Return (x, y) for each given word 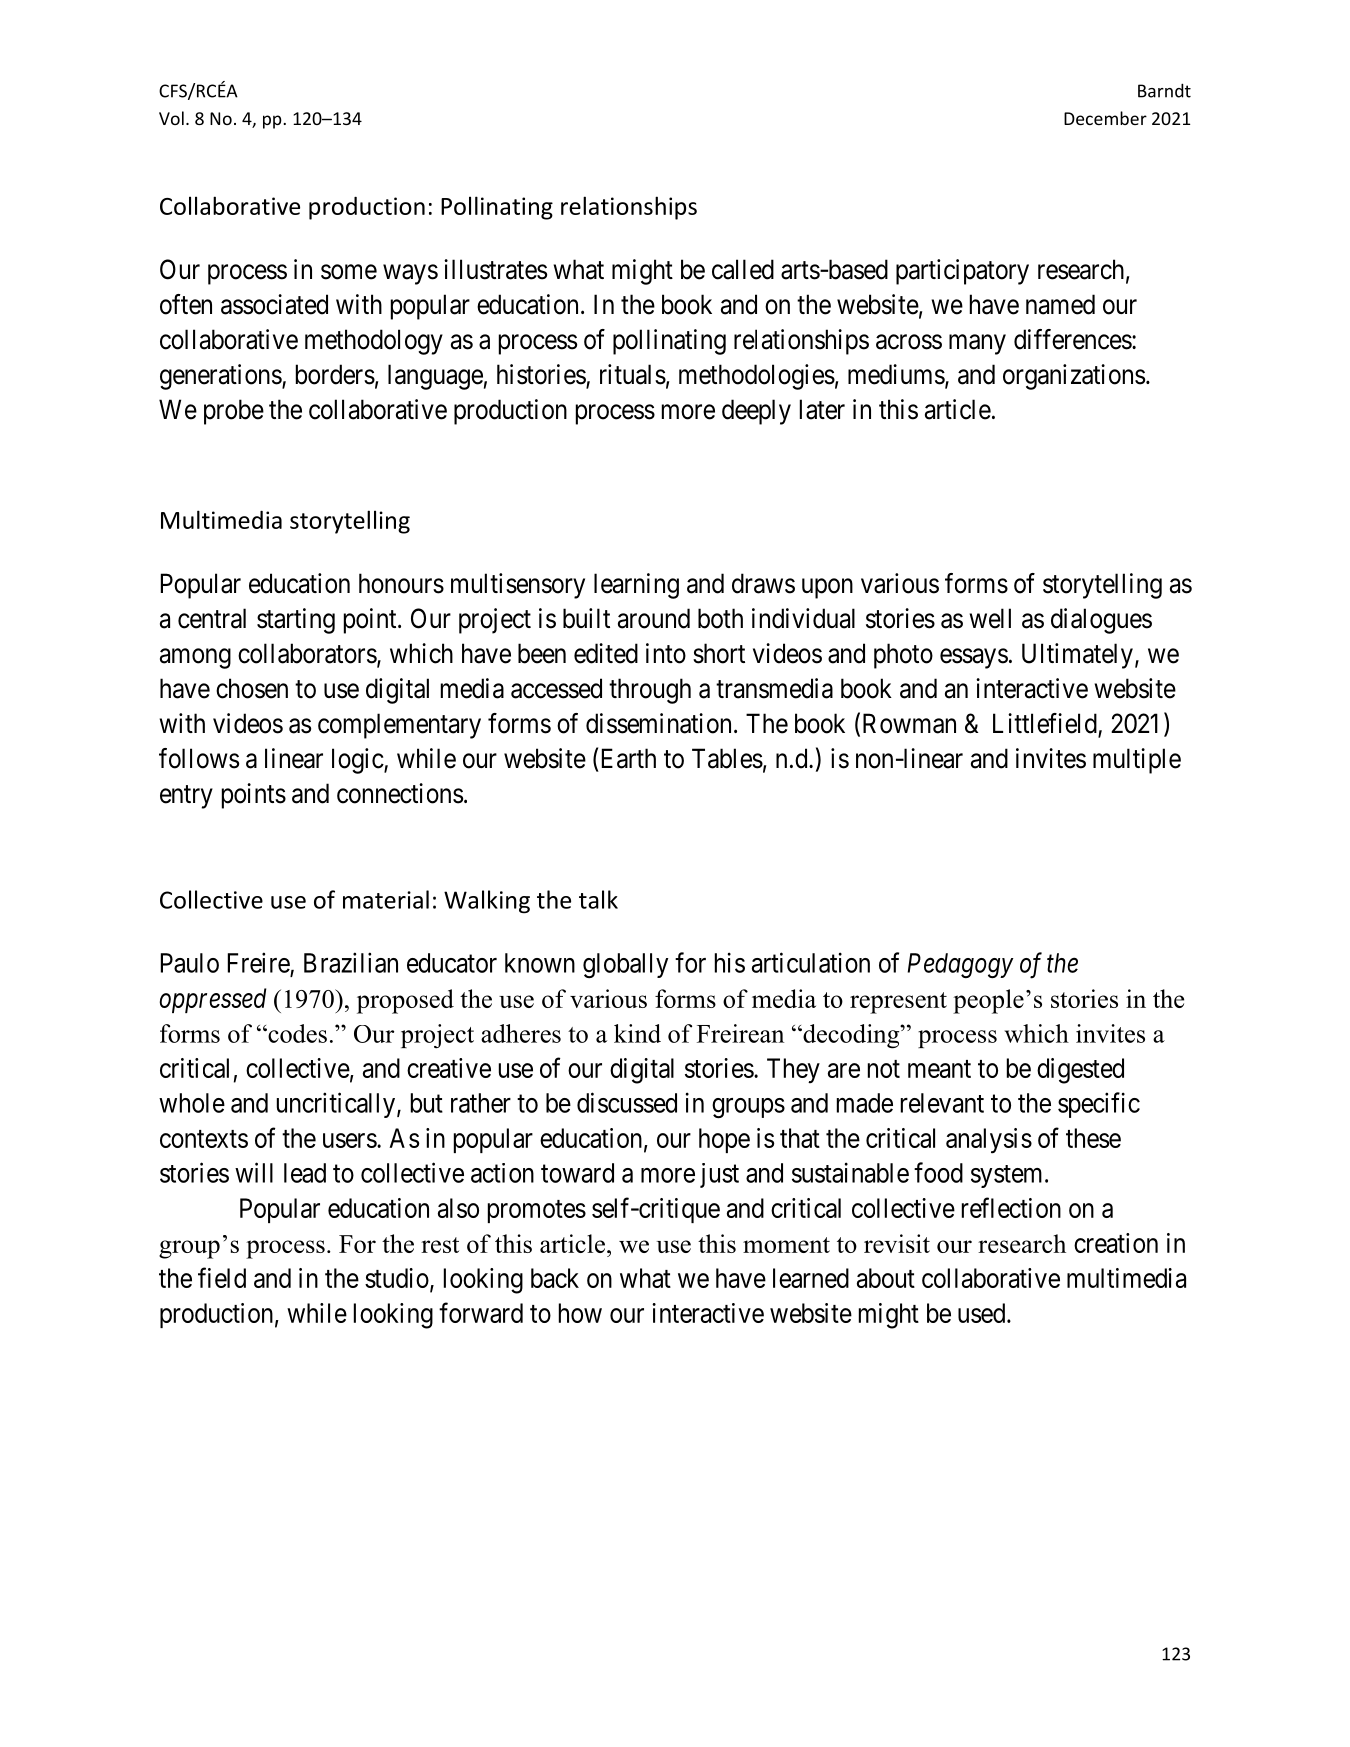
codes (296, 1033)
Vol (171, 118)
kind (637, 1033)
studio (397, 1278)
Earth (629, 758)
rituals (633, 374)
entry (186, 797)
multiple (1137, 761)
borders (335, 374)
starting (296, 621)
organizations (1074, 377)
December (1105, 118)
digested (1080, 1071)
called (743, 269)
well (990, 618)
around (654, 618)
